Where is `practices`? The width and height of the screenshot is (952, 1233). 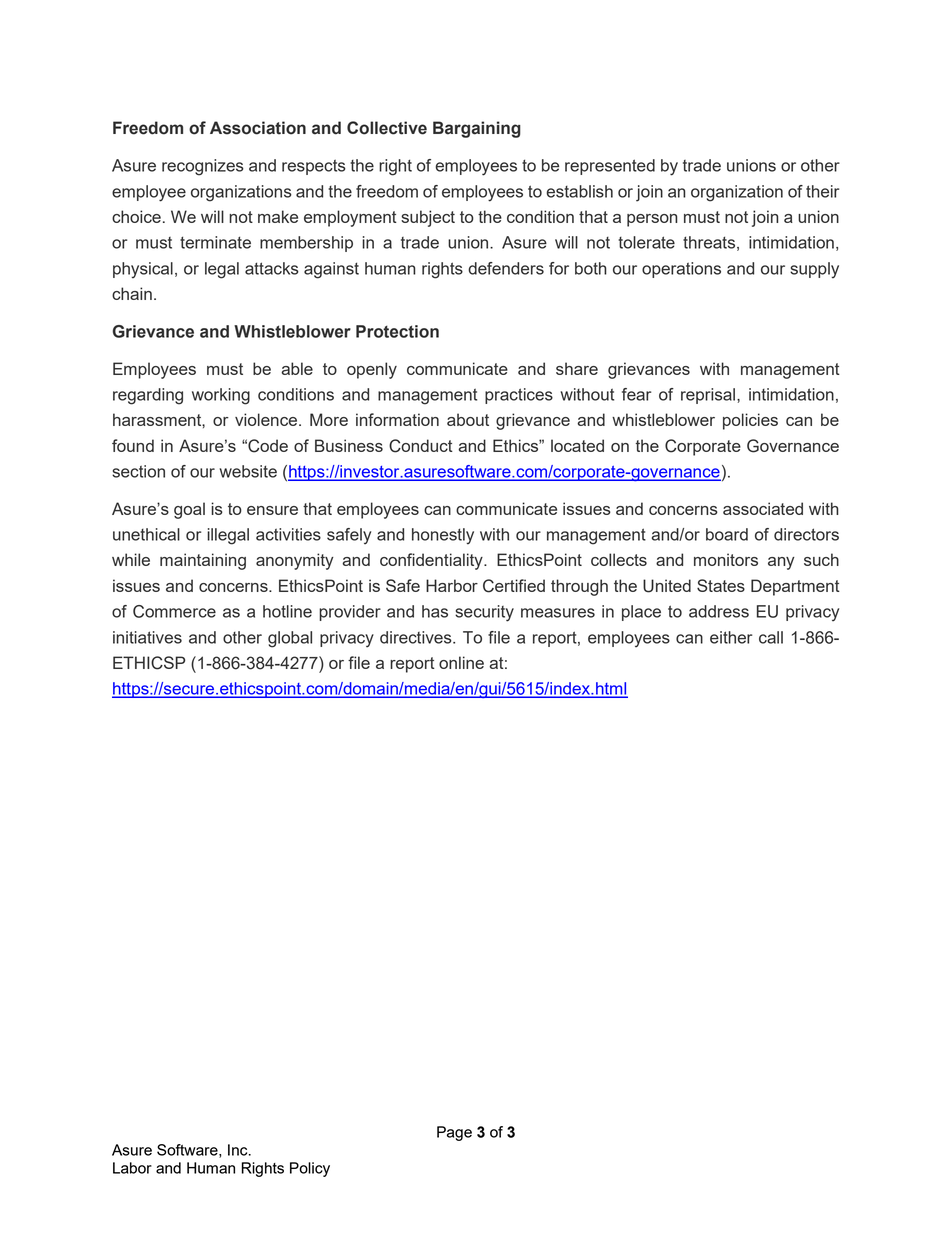
practices is located at coordinates (519, 396).
